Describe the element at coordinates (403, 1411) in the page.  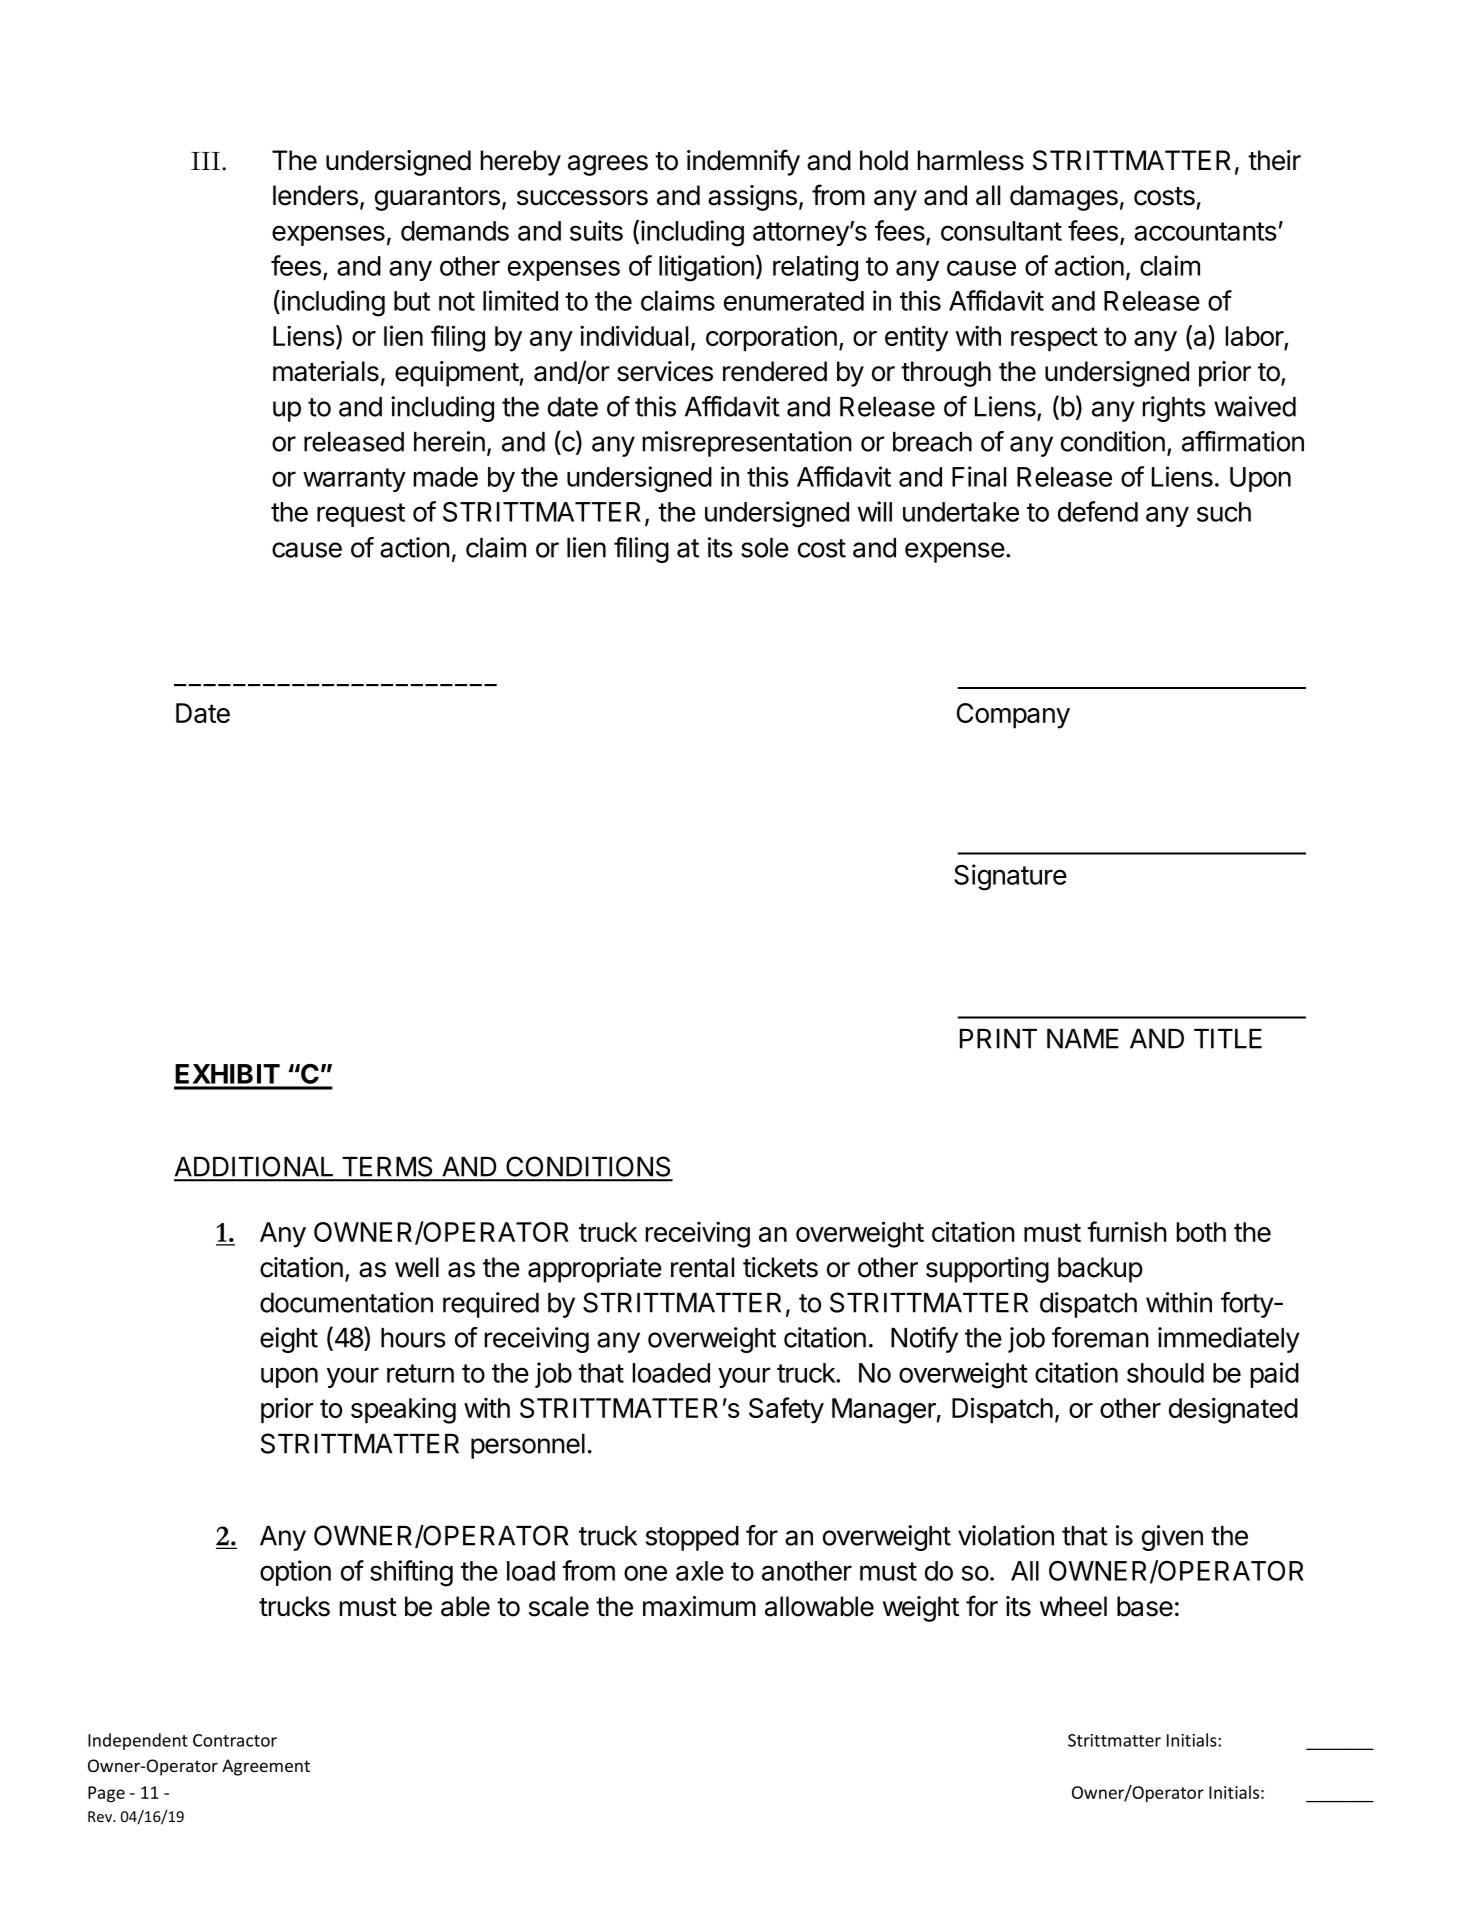
I see `speaking` at that location.
